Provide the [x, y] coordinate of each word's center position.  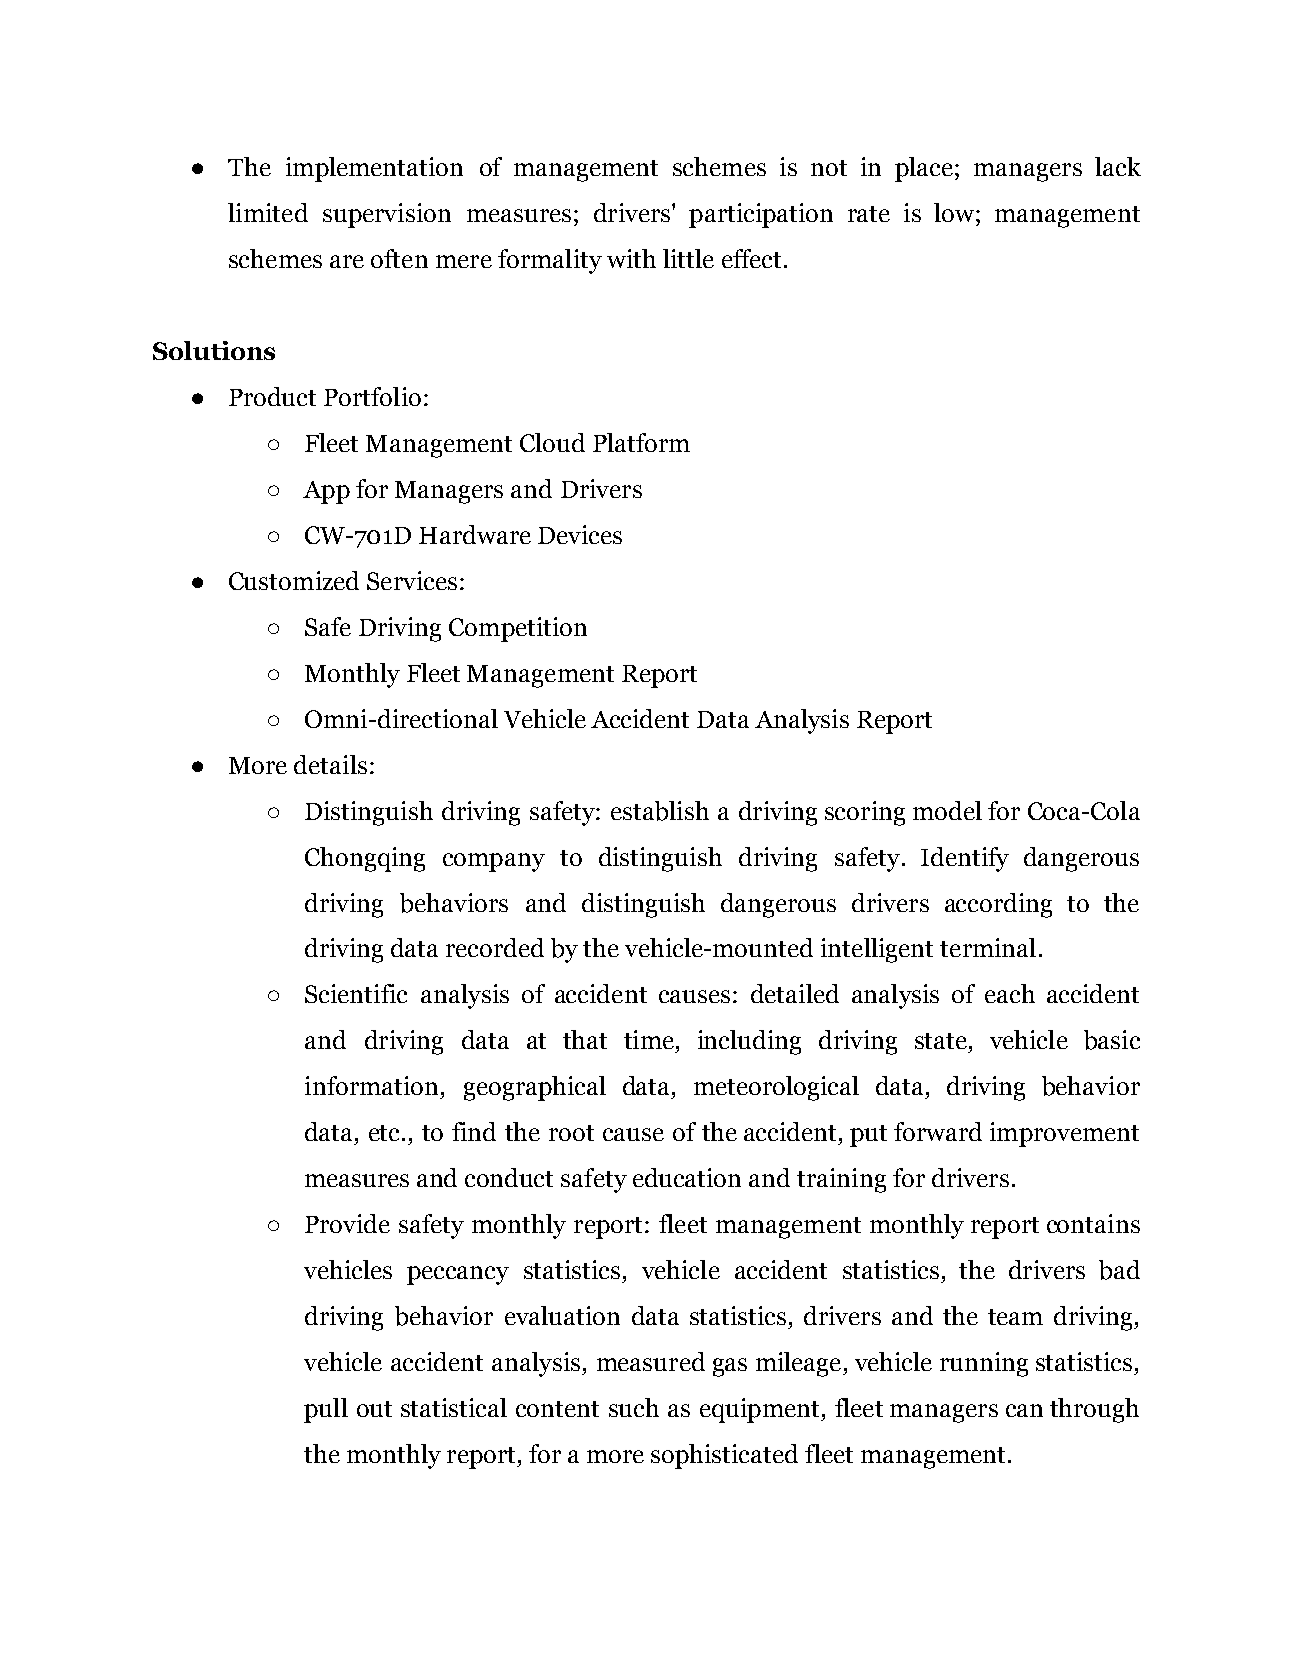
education [687, 1177]
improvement [1064, 1134]
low [955, 212]
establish [660, 811]
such [634, 1407]
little [688, 258]
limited [268, 212]
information [371, 1085]
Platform [641, 442]
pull [326, 1410]
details [330, 764]
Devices [580, 534]
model [947, 810]
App [326, 492]
